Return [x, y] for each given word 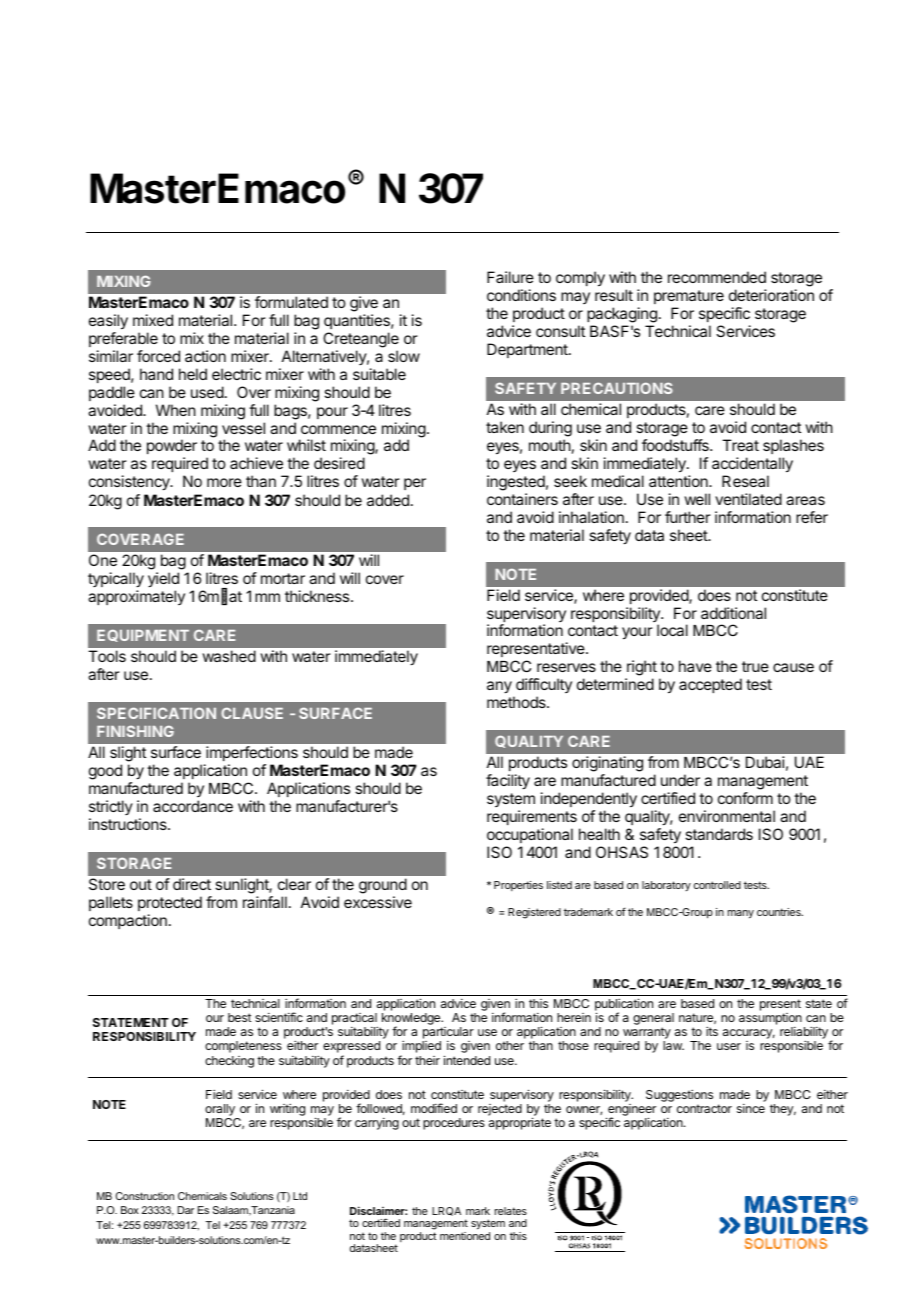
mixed [153, 320]
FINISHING [135, 731]
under [680, 780]
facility [508, 782]
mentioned [465, 1236]
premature [689, 297]
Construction [145, 1196]
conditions [521, 295]
